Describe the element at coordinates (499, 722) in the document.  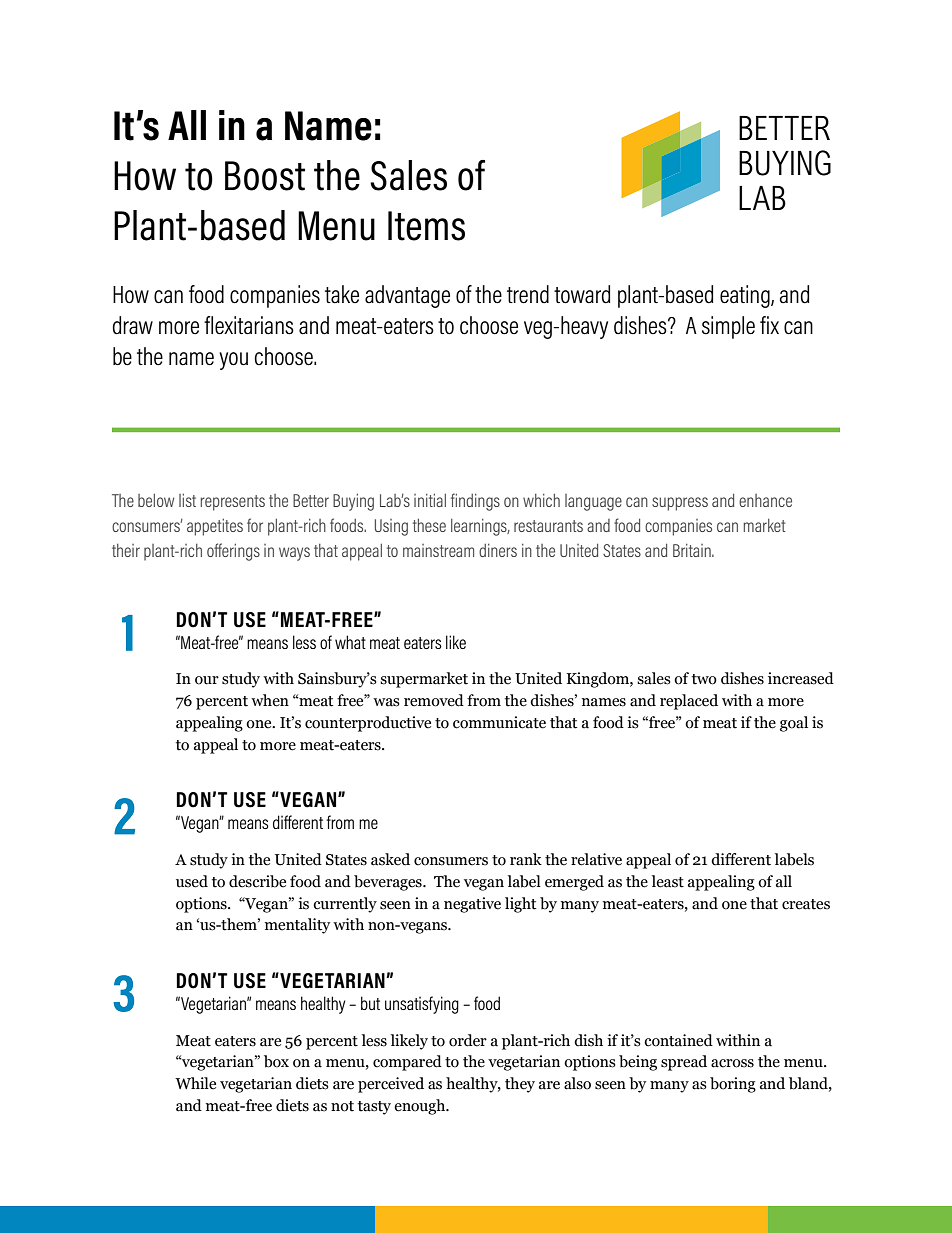
I see `communicate` at that location.
